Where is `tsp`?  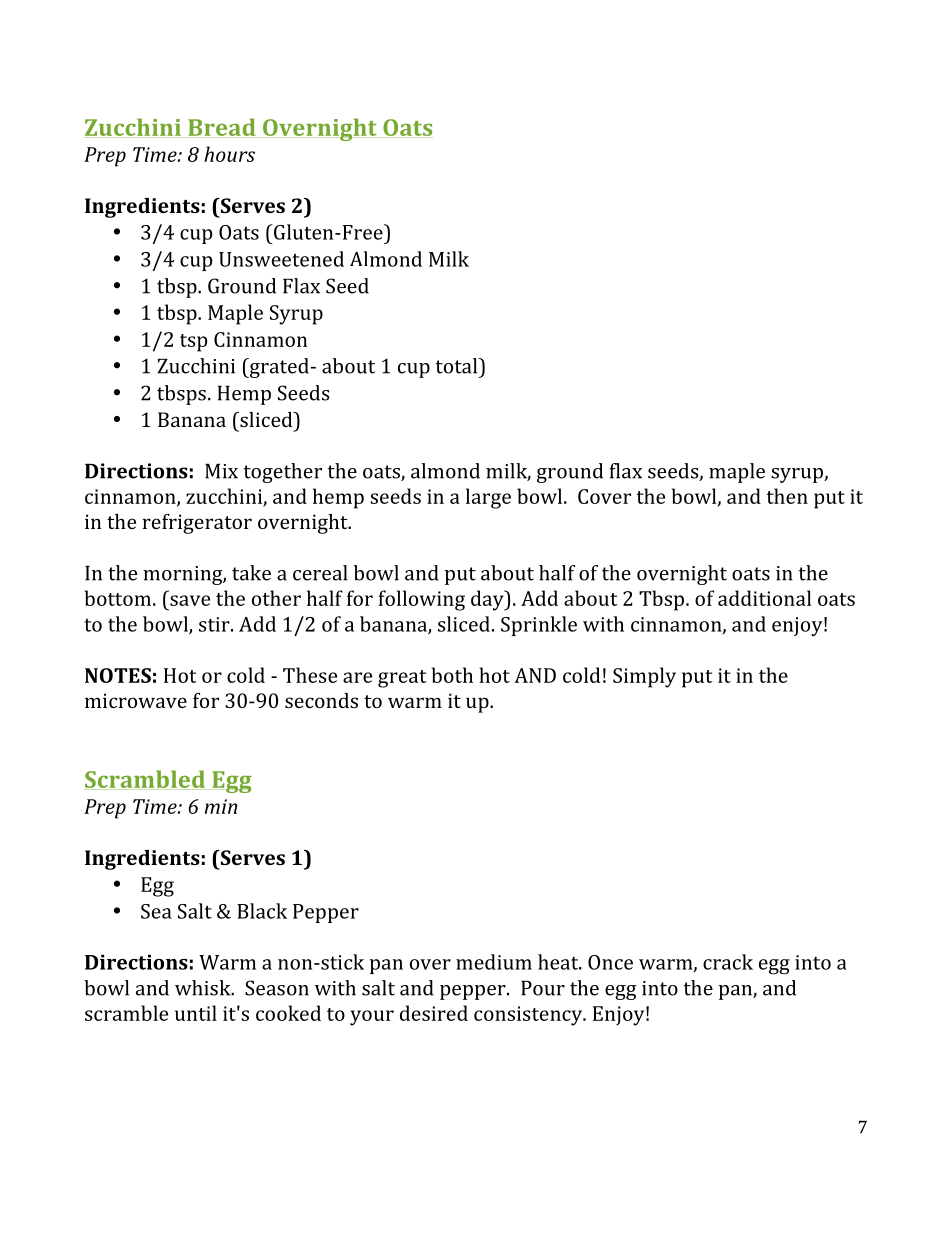 tsp is located at coordinates (193, 343).
